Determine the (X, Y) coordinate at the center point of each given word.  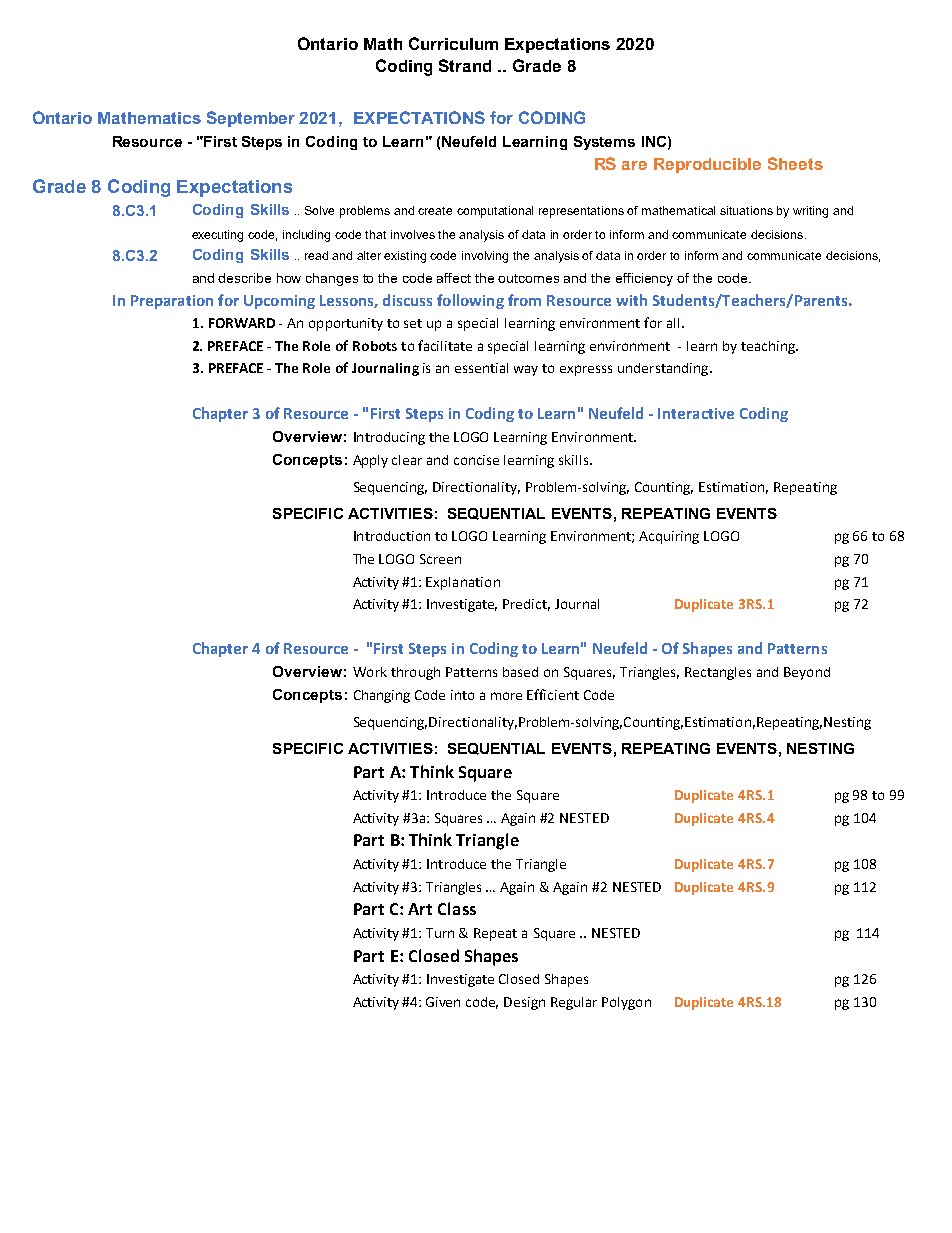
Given (443, 1002)
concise (476, 460)
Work (370, 672)
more (506, 696)
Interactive (696, 413)
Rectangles (718, 673)
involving (485, 257)
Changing (382, 696)
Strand (465, 65)
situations (746, 210)
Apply (370, 461)
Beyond (807, 673)
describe (244, 278)
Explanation (463, 583)
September (251, 119)
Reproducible (707, 165)
